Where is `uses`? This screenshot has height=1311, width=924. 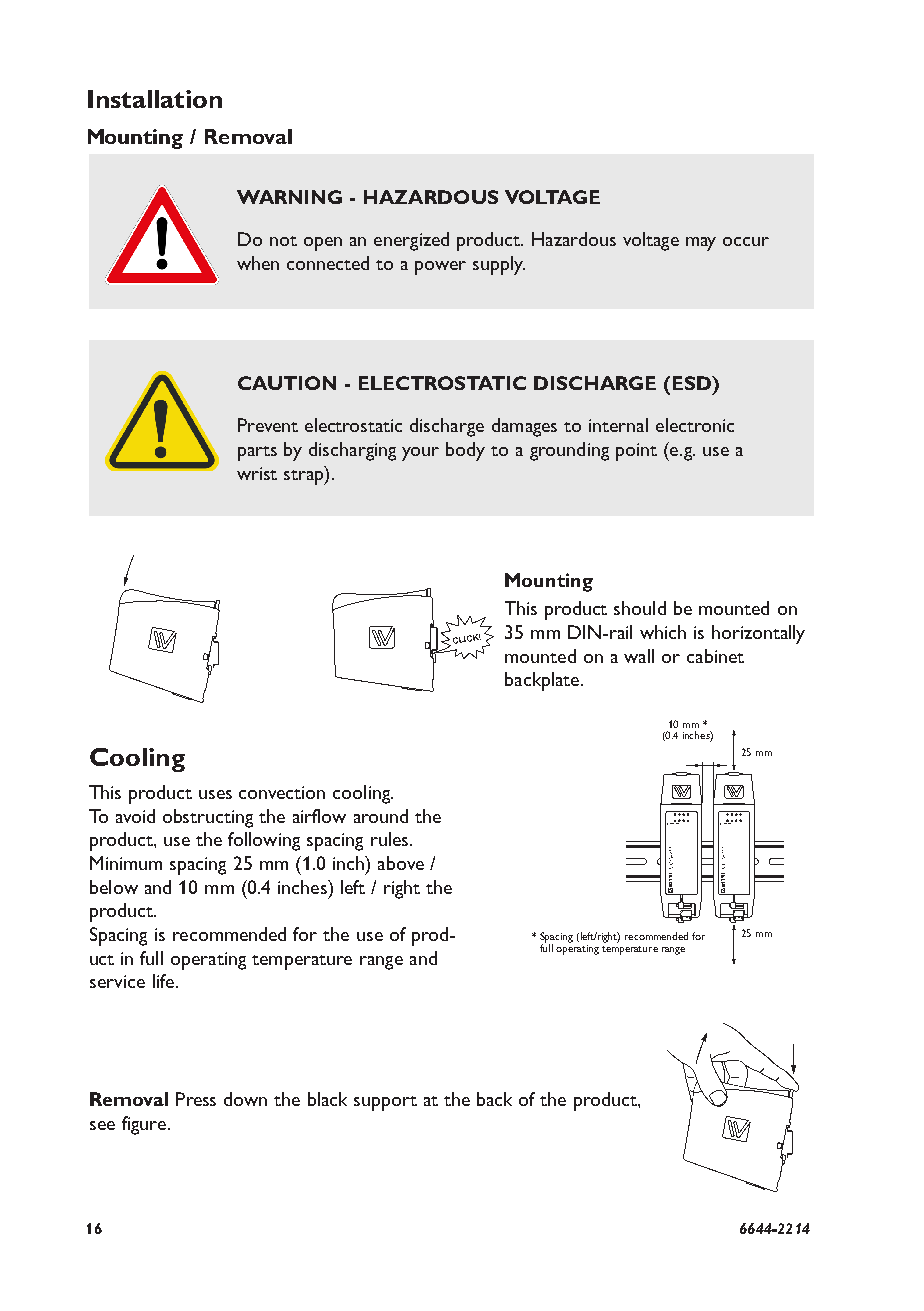
uses is located at coordinates (215, 794).
